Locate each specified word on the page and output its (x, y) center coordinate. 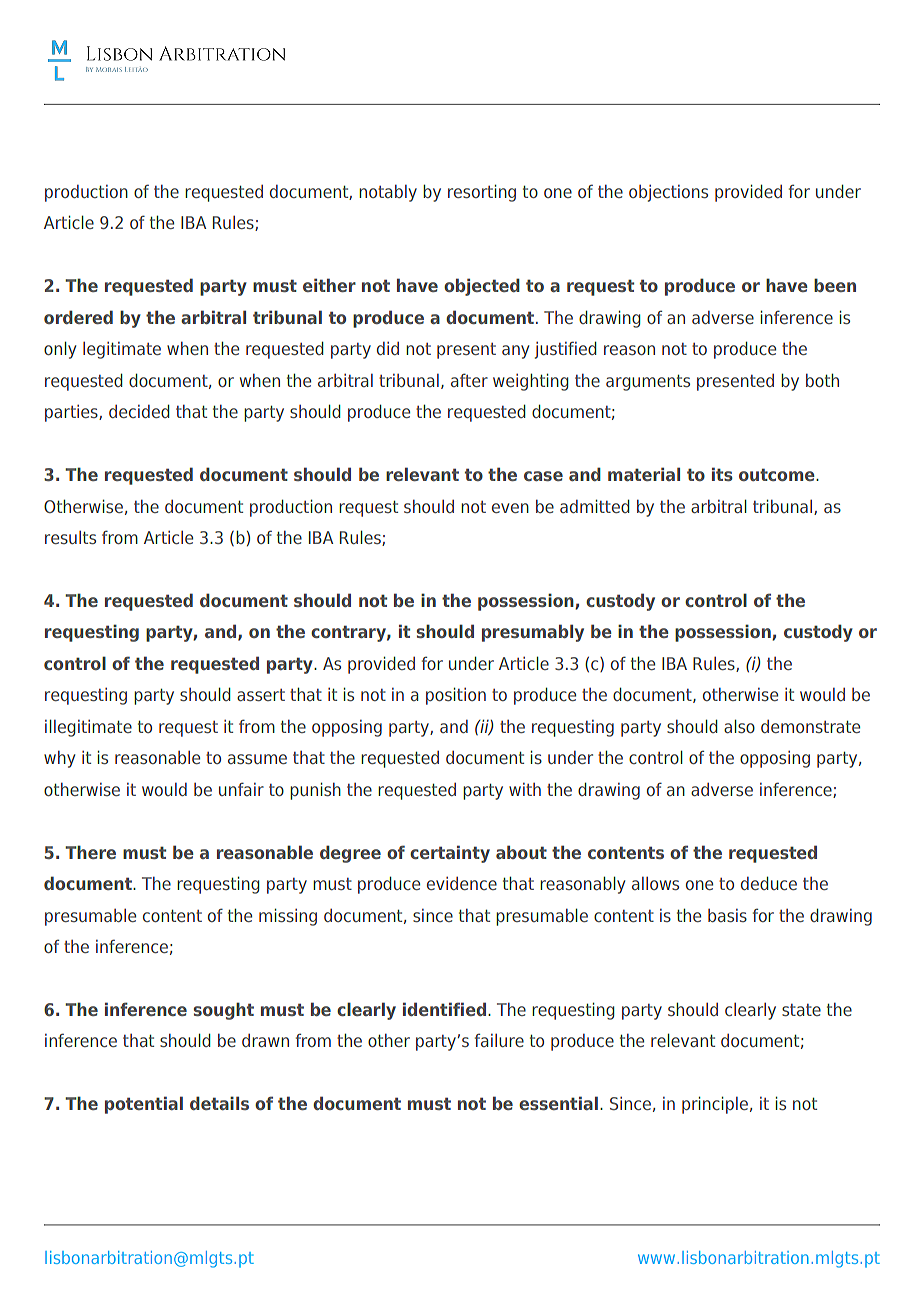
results (70, 537)
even (510, 508)
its (722, 474)
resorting (482, 193)
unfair (241, 789)
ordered (78, 317)
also (739, 726)
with (525, 789)
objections (668, 193)
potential (144, 1105)
